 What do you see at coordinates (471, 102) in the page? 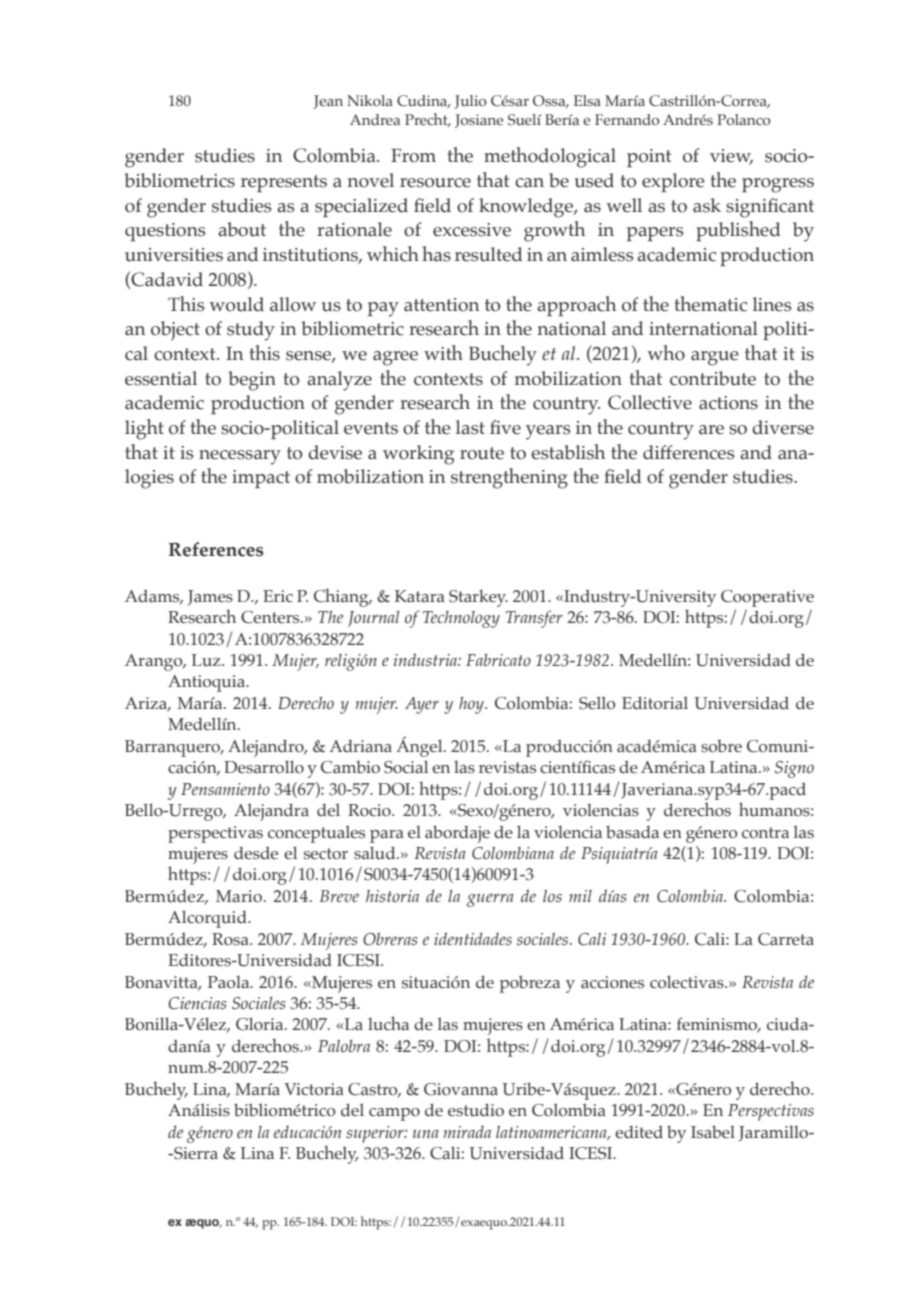
I see `Julio` at bounding box center [471, 102].
